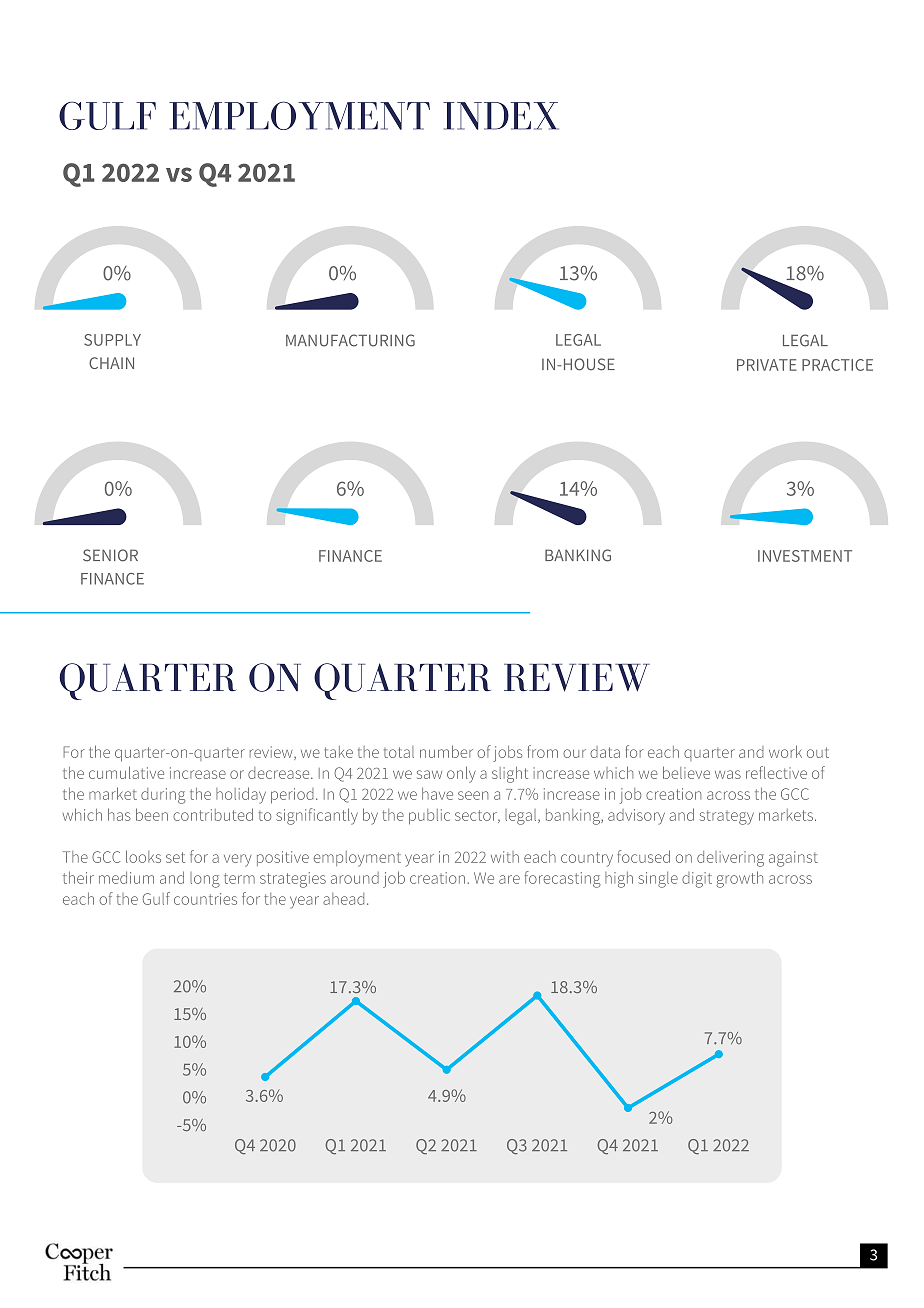  I want to click on MANUFACTURING, so click(350, 340).
